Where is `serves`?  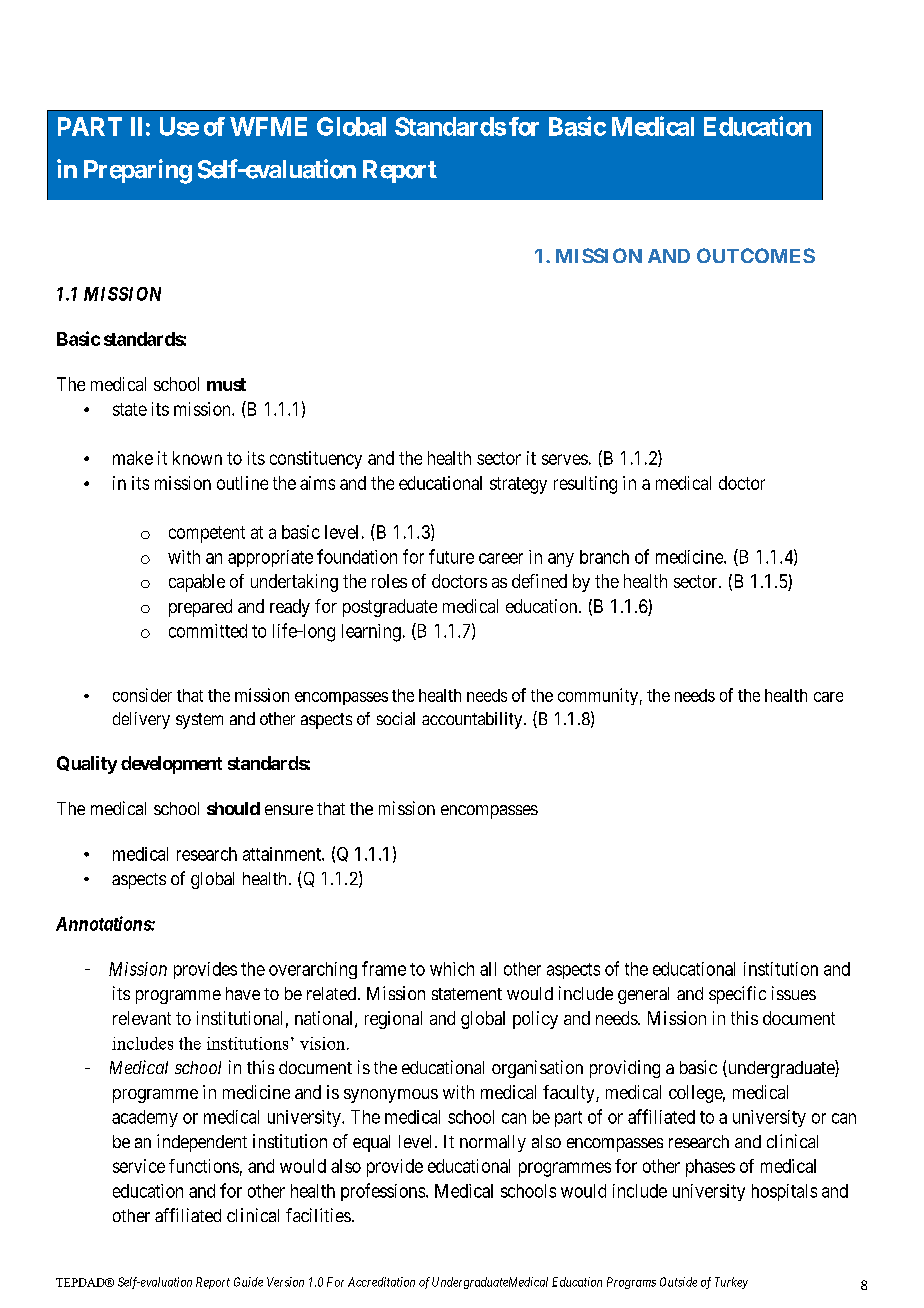 serves is located at coordinates (565, 459).
